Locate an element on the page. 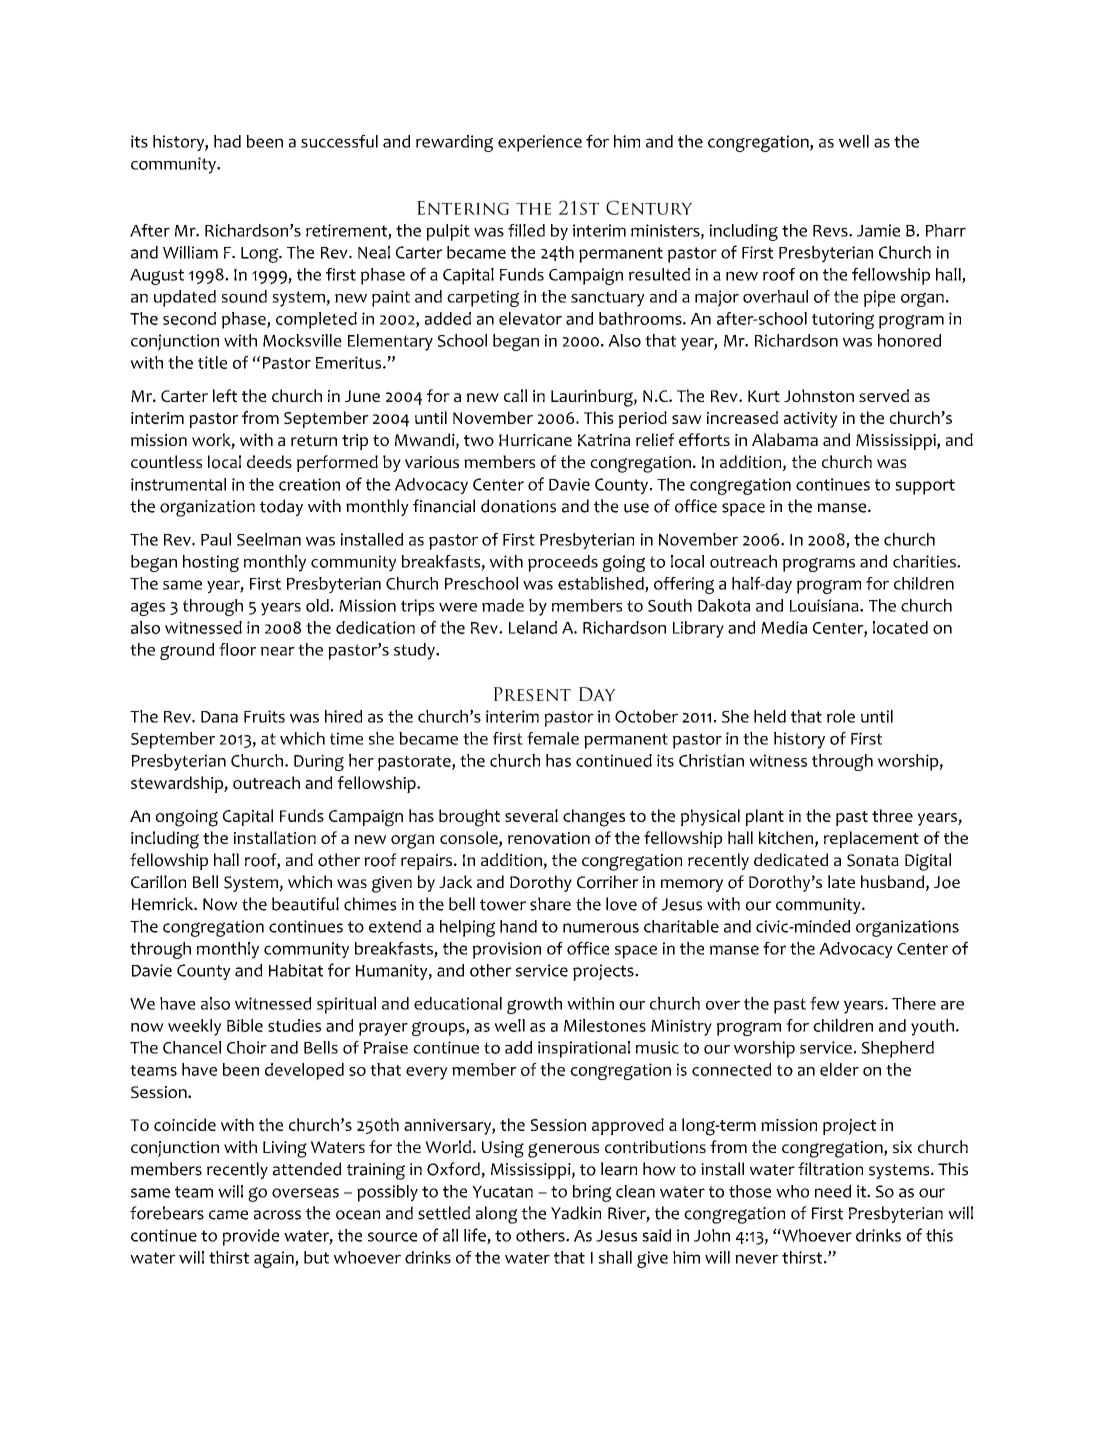  role is located at coordinates (841, 716).
